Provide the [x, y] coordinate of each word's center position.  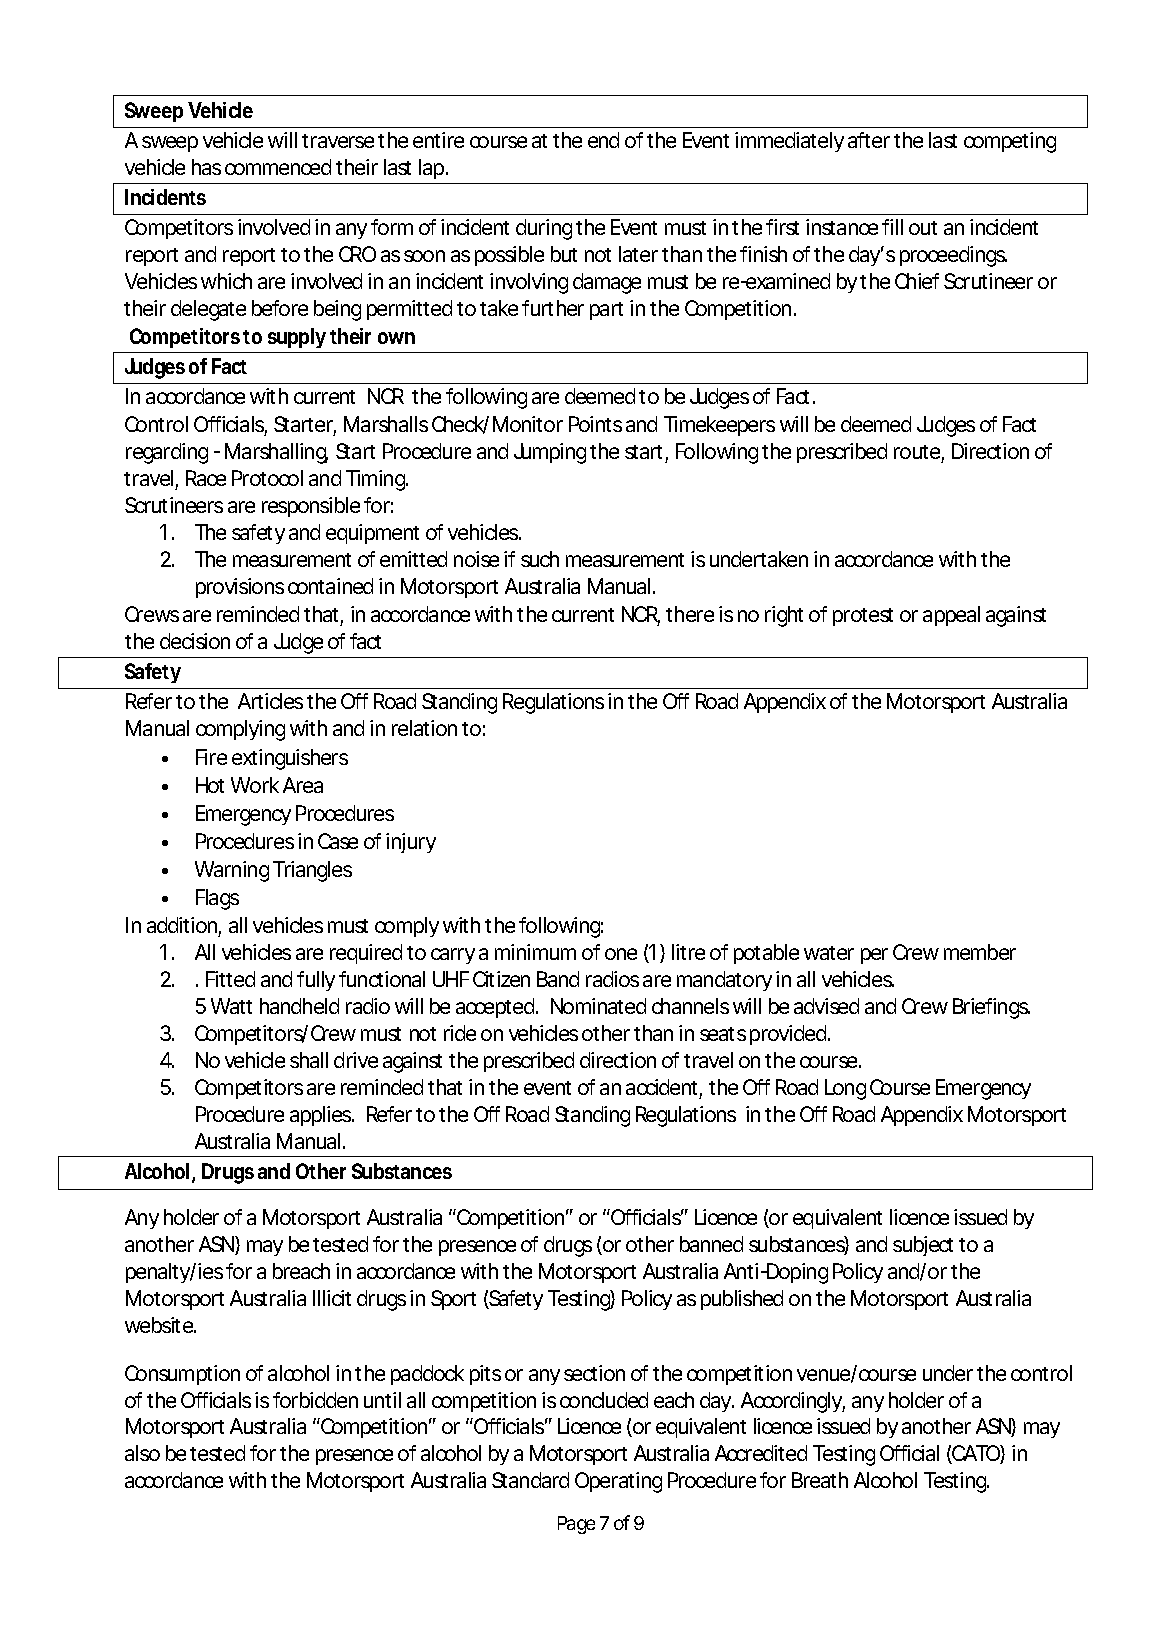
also [142, 1453]
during [544, 229]
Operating [618, 1482]
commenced [278, 167]
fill [892, 227]
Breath [820, 1480]
